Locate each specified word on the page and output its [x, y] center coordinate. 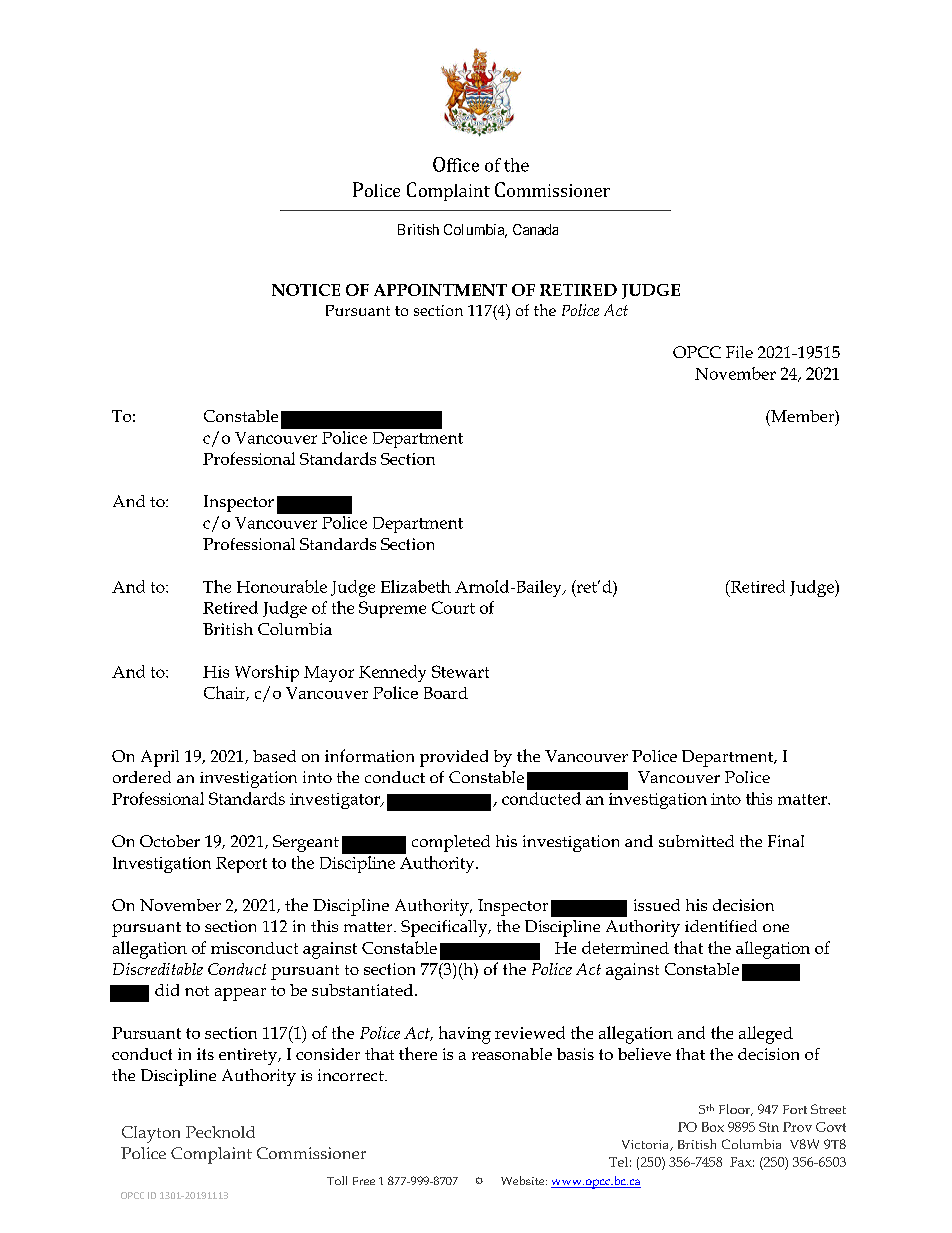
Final [786, 841]
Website [524, 1180]
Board [446, 693]
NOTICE [306, 290]
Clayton [151, 1134]
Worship [267, 673]
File [739, 352]
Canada [535, 229]
